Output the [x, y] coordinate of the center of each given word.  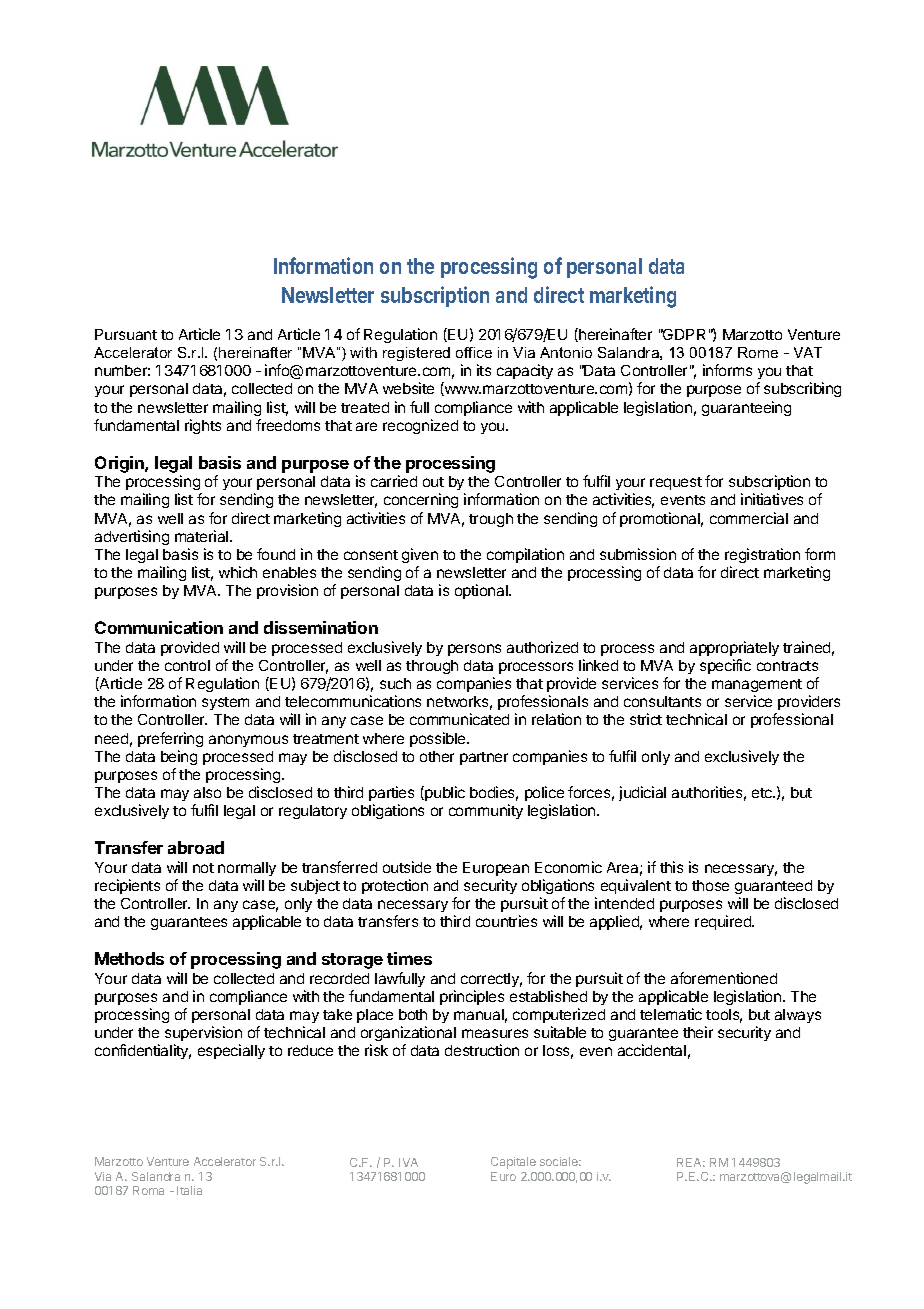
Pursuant [126, 334]
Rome [758, 352]
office [474, 352]
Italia [189, 1190]
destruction [482, 1050]
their [698, 1032]
